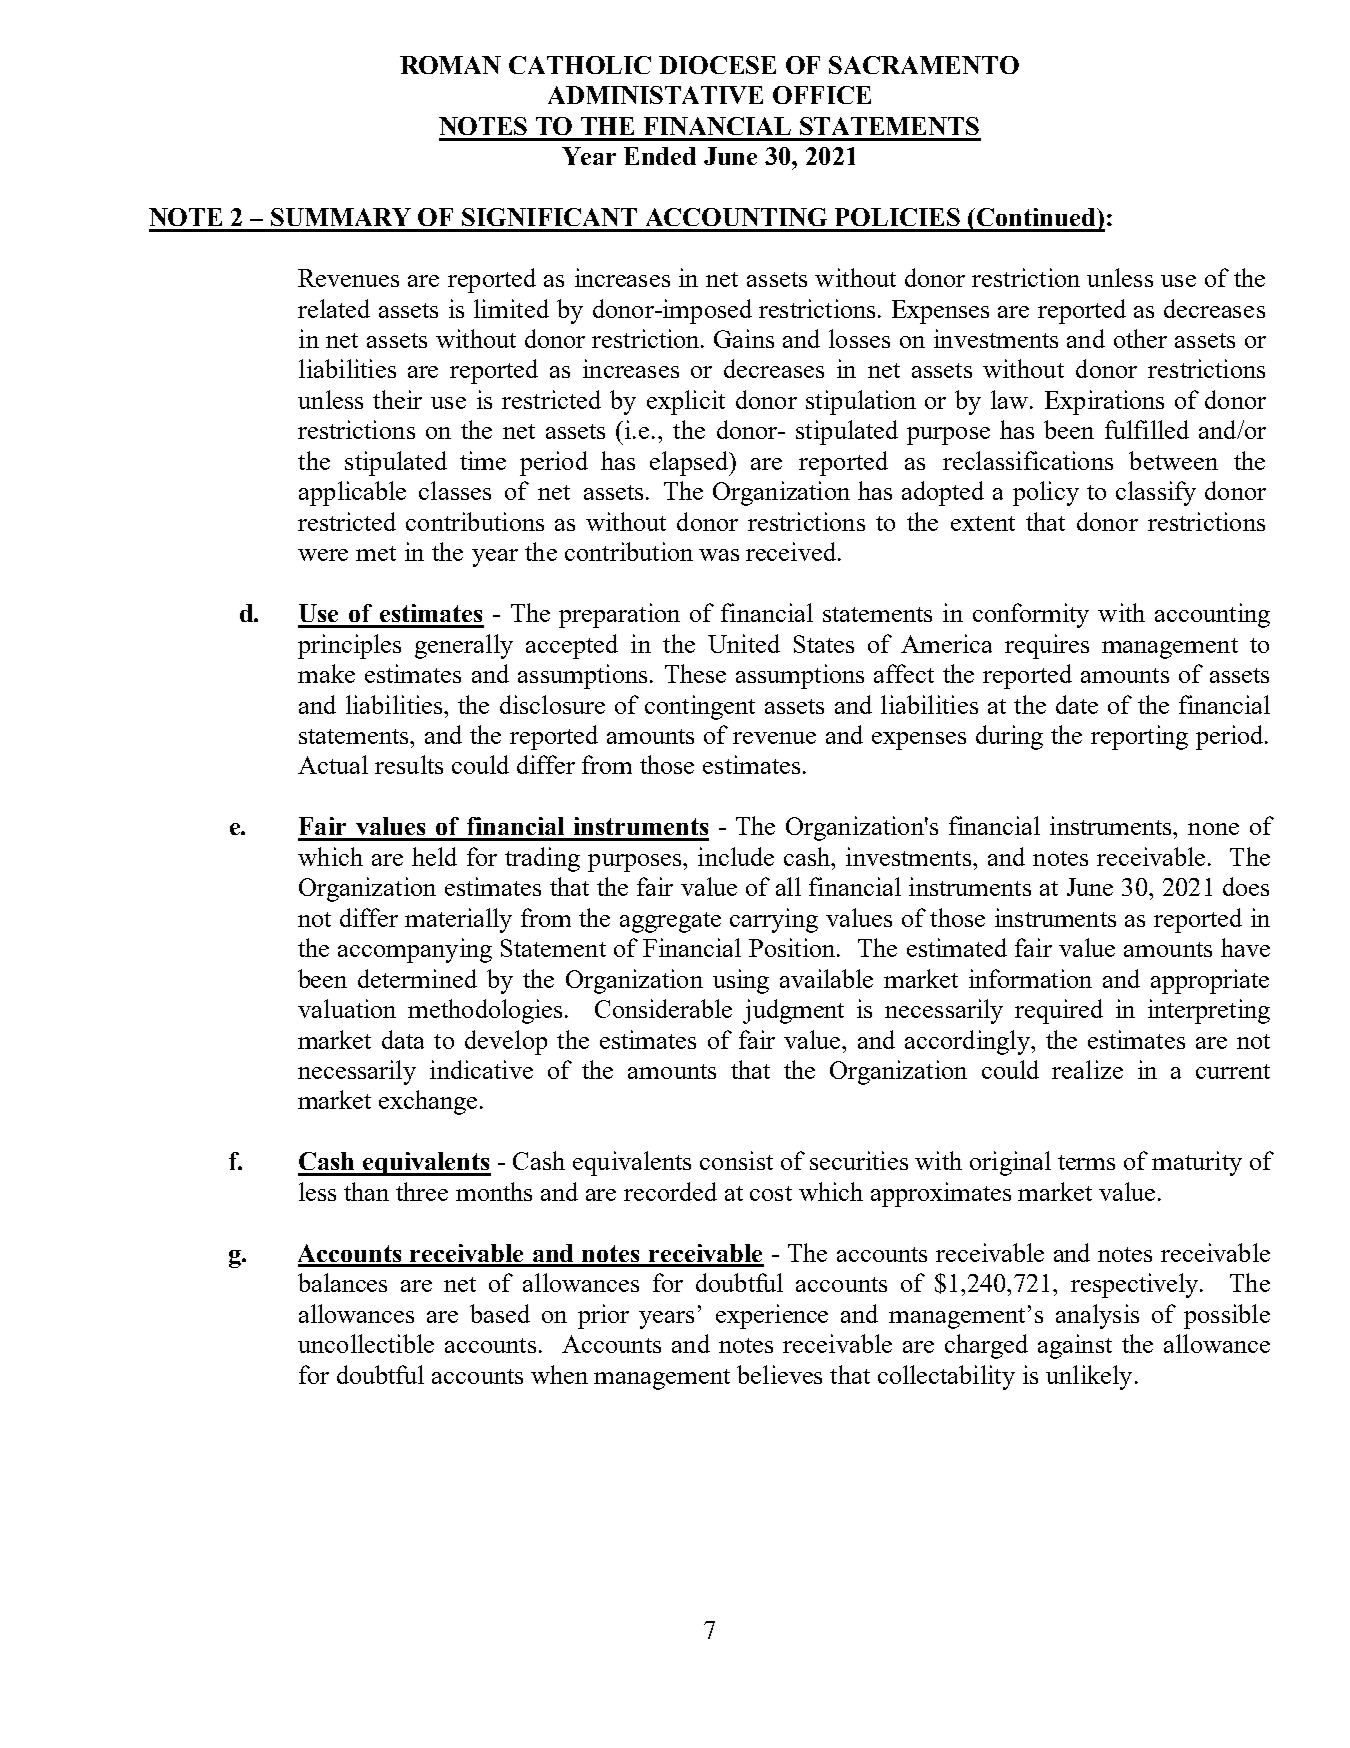 This image has width=1350, height=1748. Describe the element at coordinates (792, 551) in the image. I see `received` at that location.
